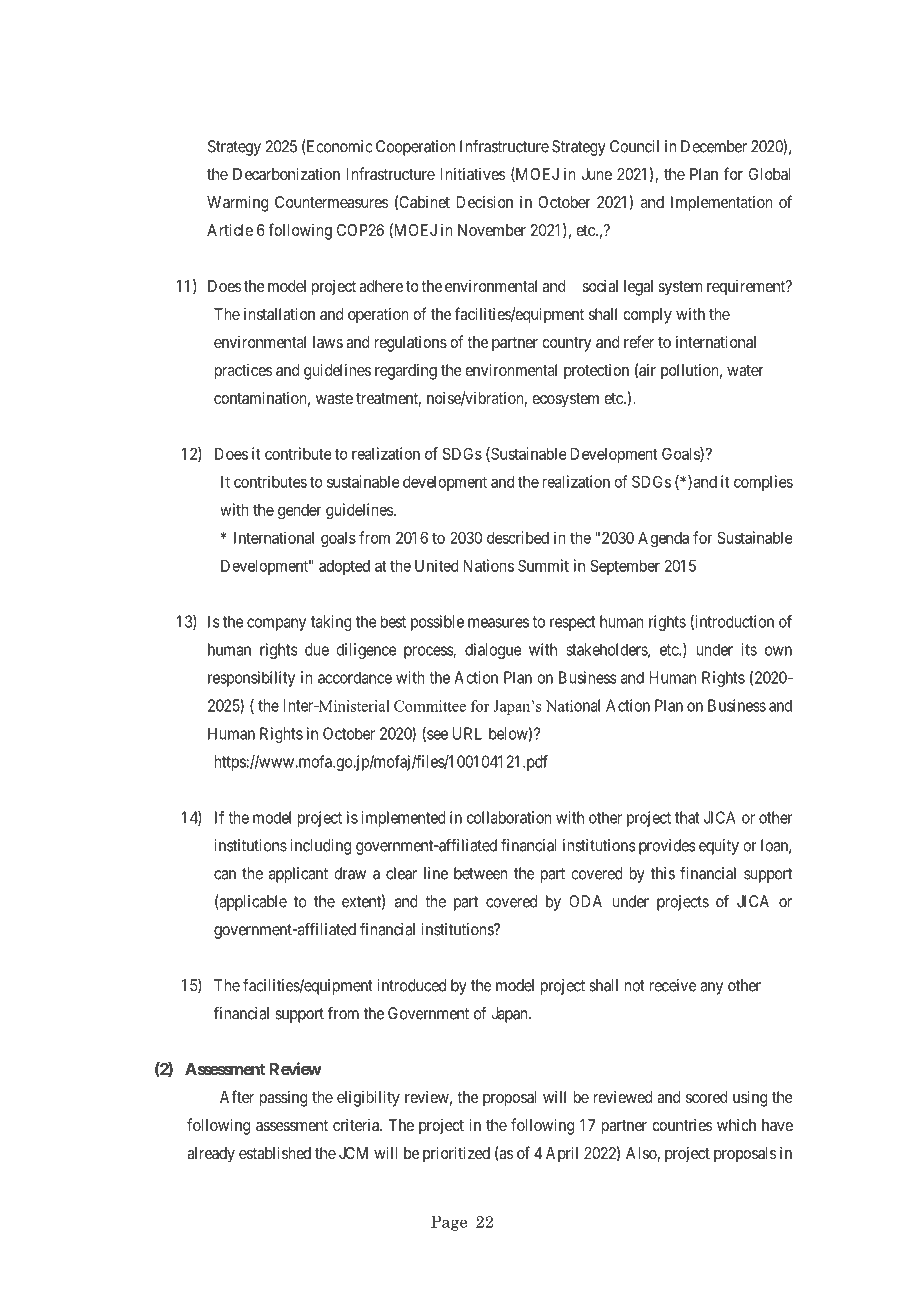 Image resolution: width=924 pixels, height=1308 pixels. Describe the element at coordinates (298, 875) in the document. I see `applicant` at that location.
